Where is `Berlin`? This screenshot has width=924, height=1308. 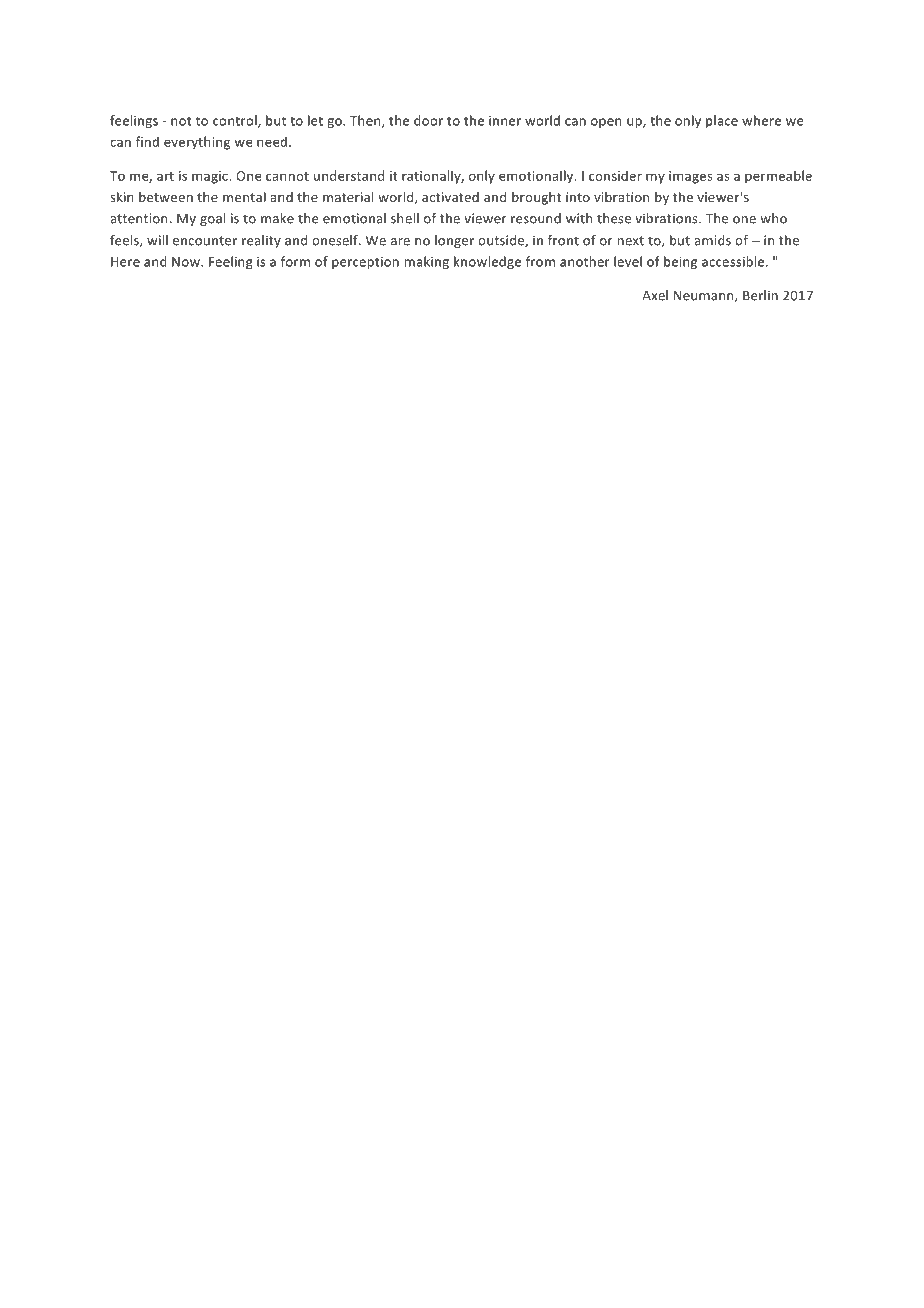
Berlin is located at coordinates (760, 295).
